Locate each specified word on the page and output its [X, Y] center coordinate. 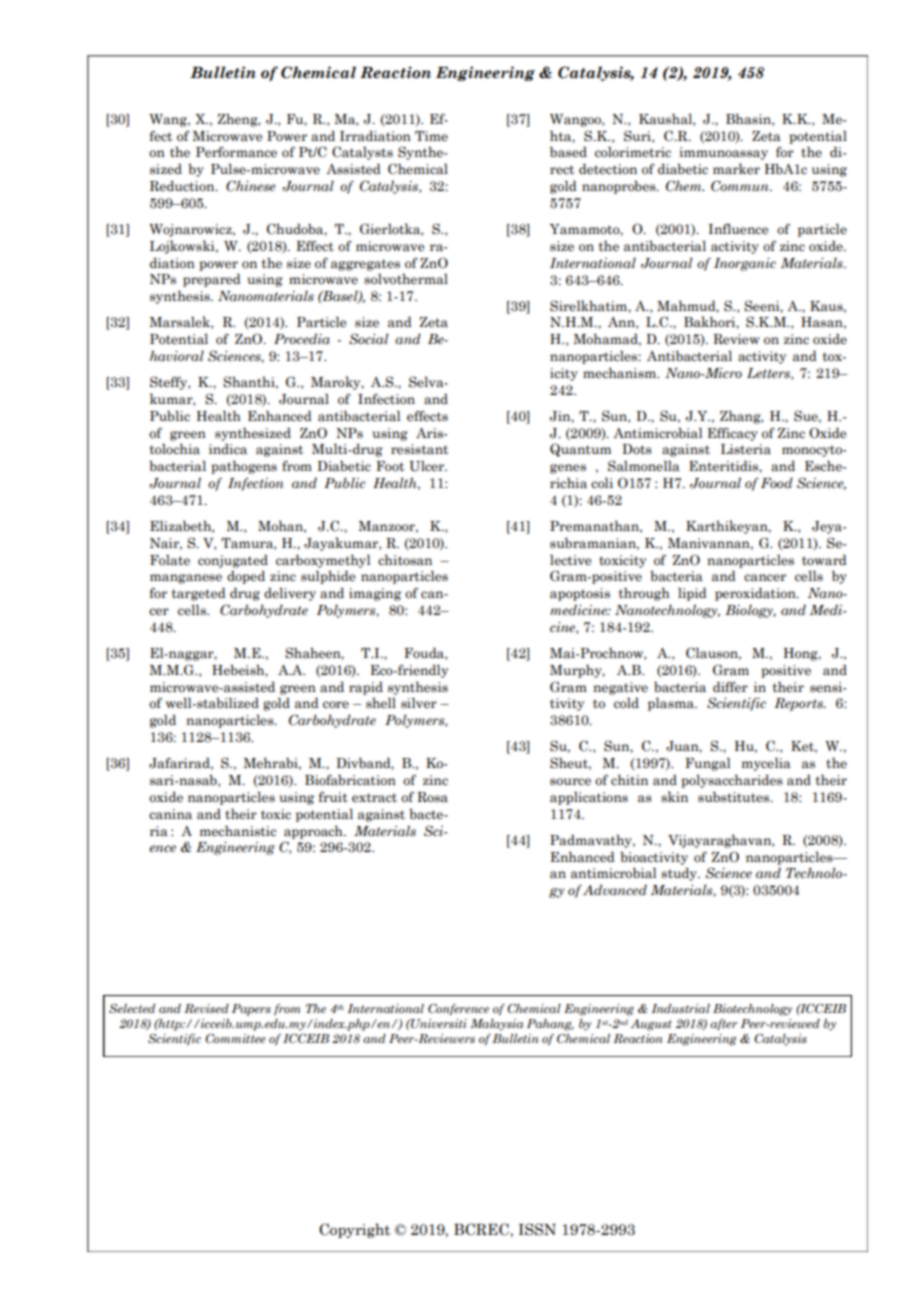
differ [730, 686]
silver [419, 703]
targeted [199, 594]
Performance [236, 152]
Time [431, 136]
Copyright [354, 1230]
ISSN [537, 1229]
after [723, 1024]
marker [736, 169]
